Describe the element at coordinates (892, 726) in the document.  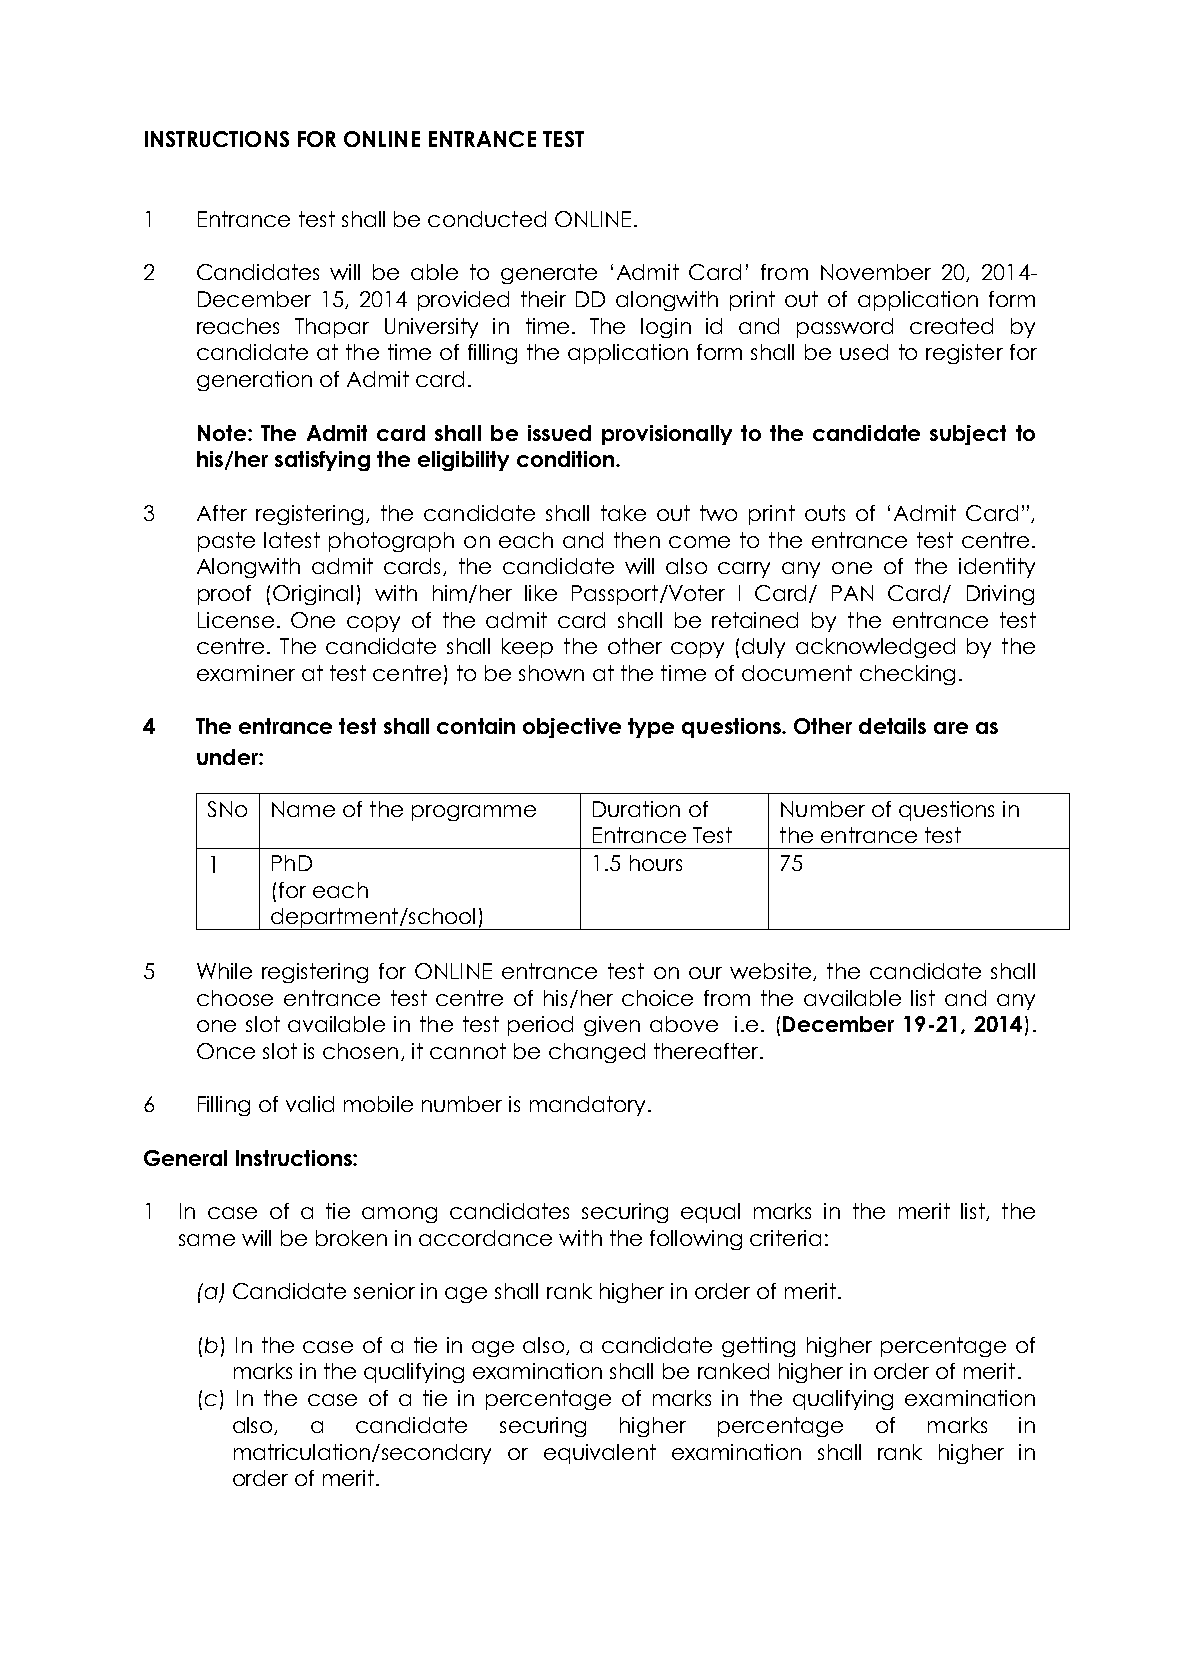
I see `details` at that location.
